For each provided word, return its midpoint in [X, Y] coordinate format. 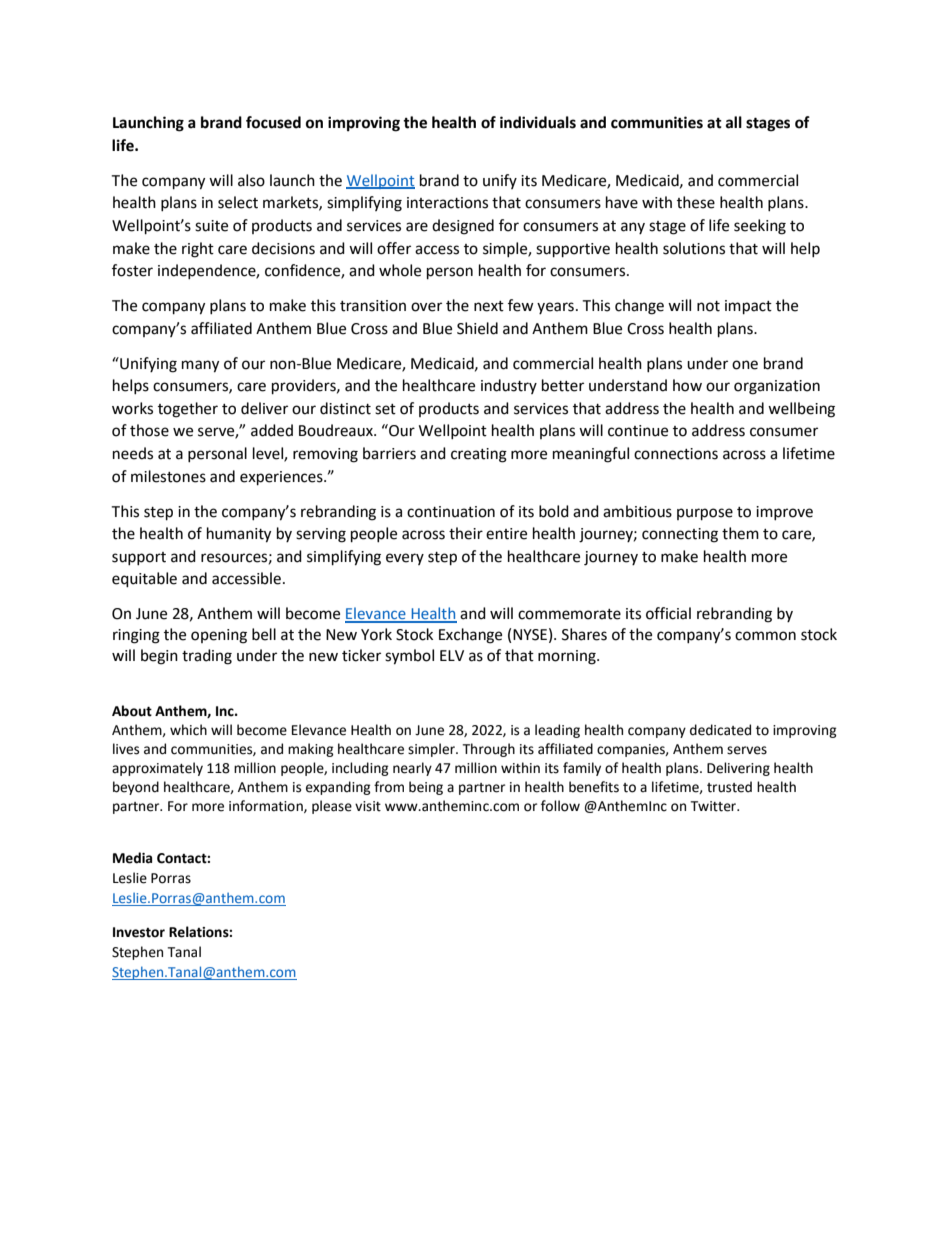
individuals [538, 122]
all [734, 122]
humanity [239, 535]
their [466, 533]
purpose [705, 514]
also [251, 180]
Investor [139, 932]
